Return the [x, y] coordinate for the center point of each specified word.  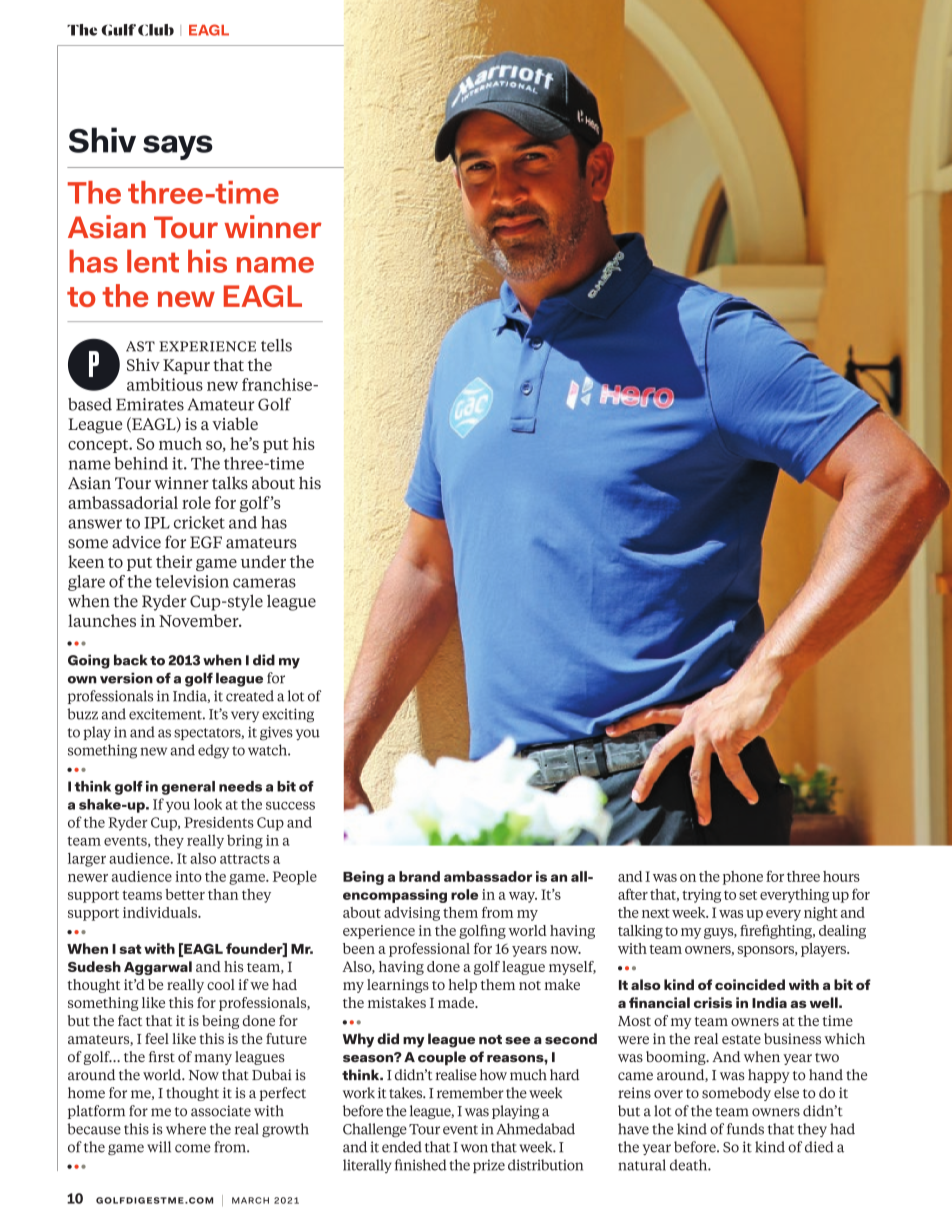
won [474, 1148]
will [159, 1147]
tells [276, 345]
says [178, 147]
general [188, 788]
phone [743, 878]
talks [230, 482]
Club [156, 30]
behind [141, 463]
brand [419, 876]
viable [235, 423]
